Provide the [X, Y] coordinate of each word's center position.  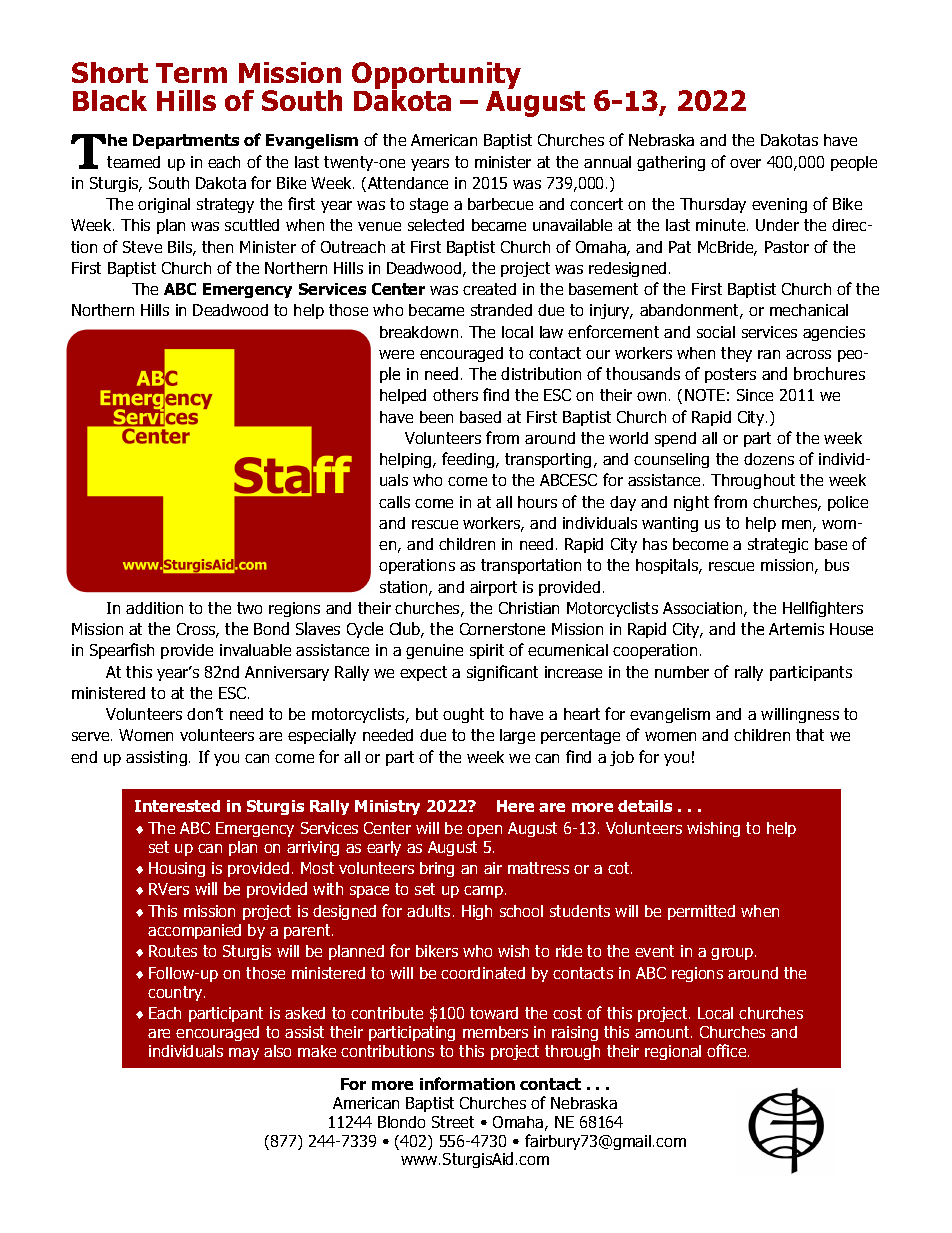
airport [493, 588]
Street [453, 1122]
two [249, 608]
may [244, 1054]
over [745, 163]
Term [191, 73]
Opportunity [436, 77]
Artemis [796, 629]
